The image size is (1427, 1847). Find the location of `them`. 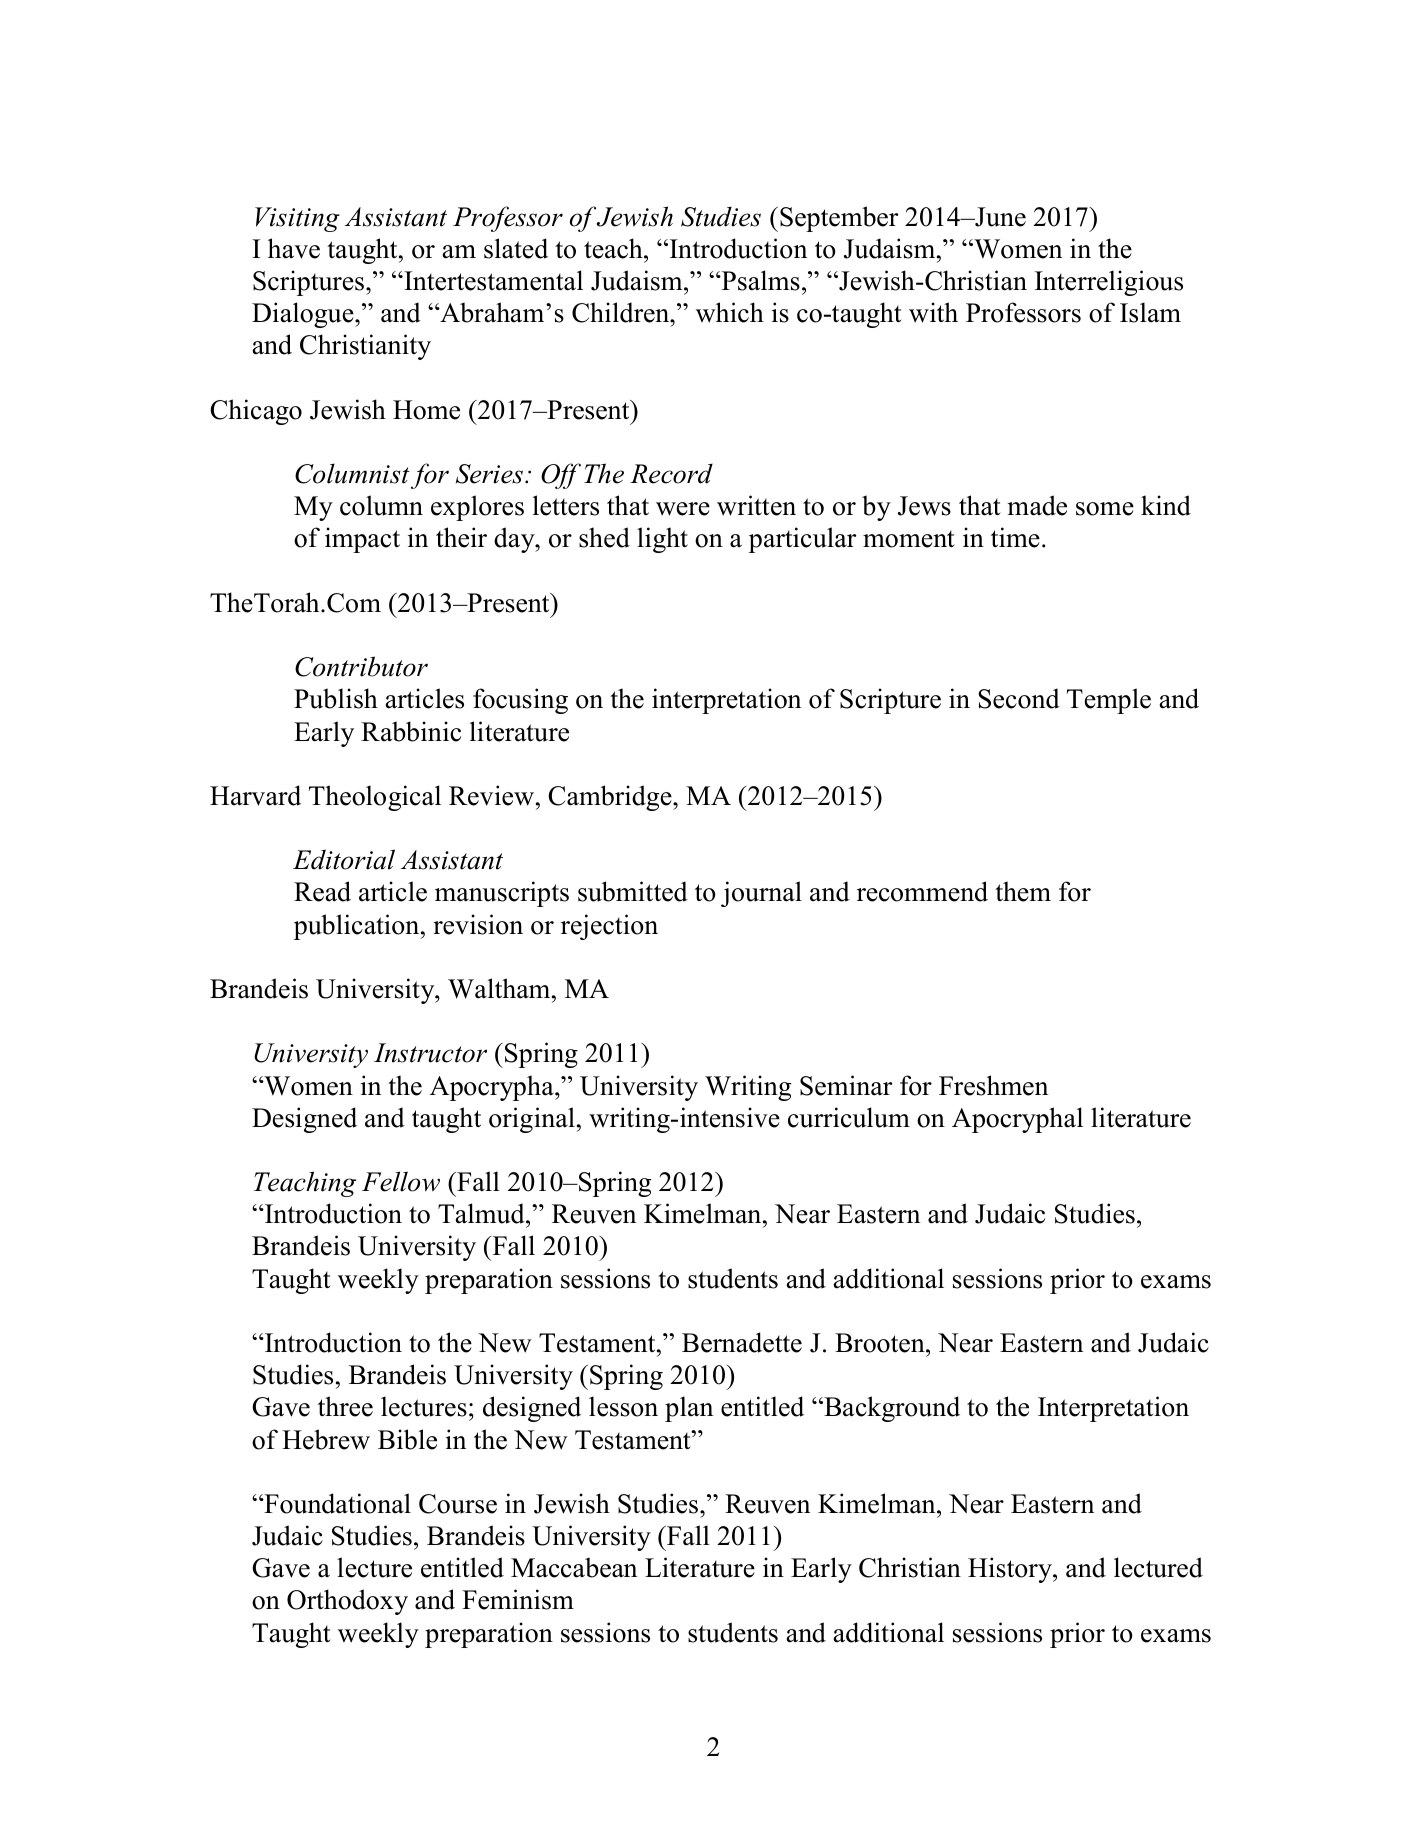

them is located at coordinates (1023, 891).
